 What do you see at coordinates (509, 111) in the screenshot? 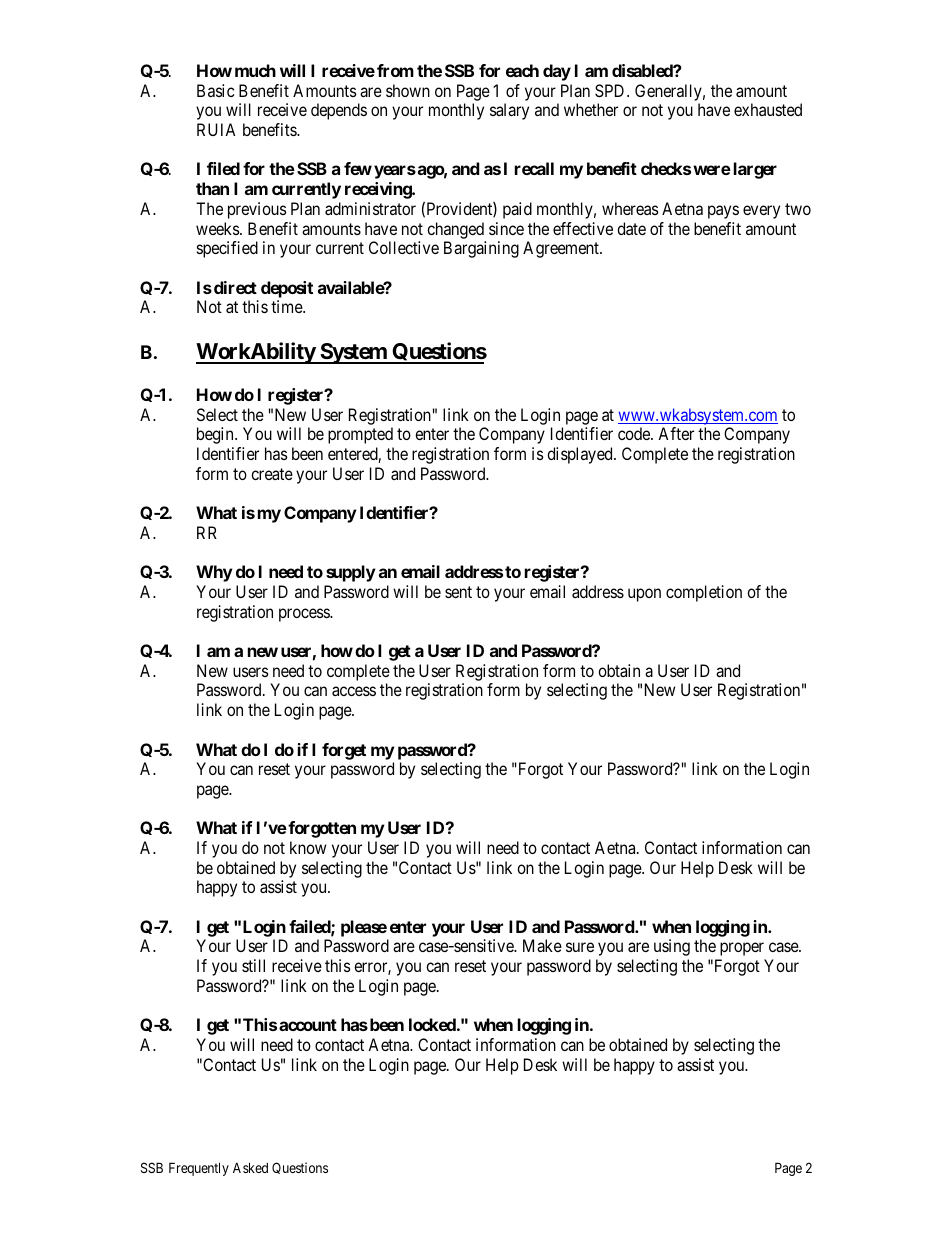
I see `salary` at bounding box center [509, 111].
